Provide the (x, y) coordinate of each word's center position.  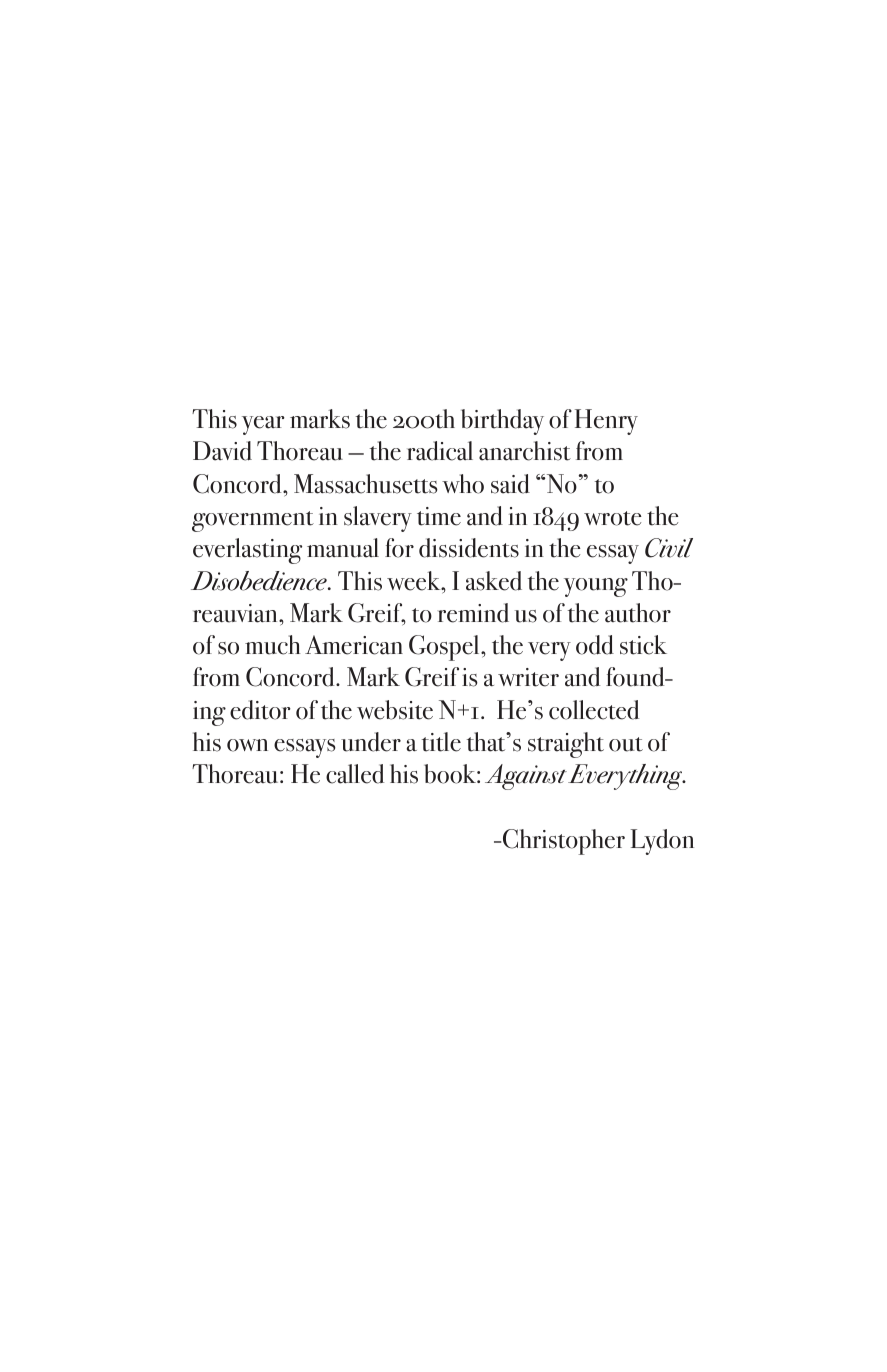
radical (440, 451)
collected (594, 710)
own (247, 745)
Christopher (562, 842)
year (263, 425)
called (355, 774)
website (395, 710)
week (415, 581)
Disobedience (260, 581)
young (596, 587)
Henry (606, 422)
